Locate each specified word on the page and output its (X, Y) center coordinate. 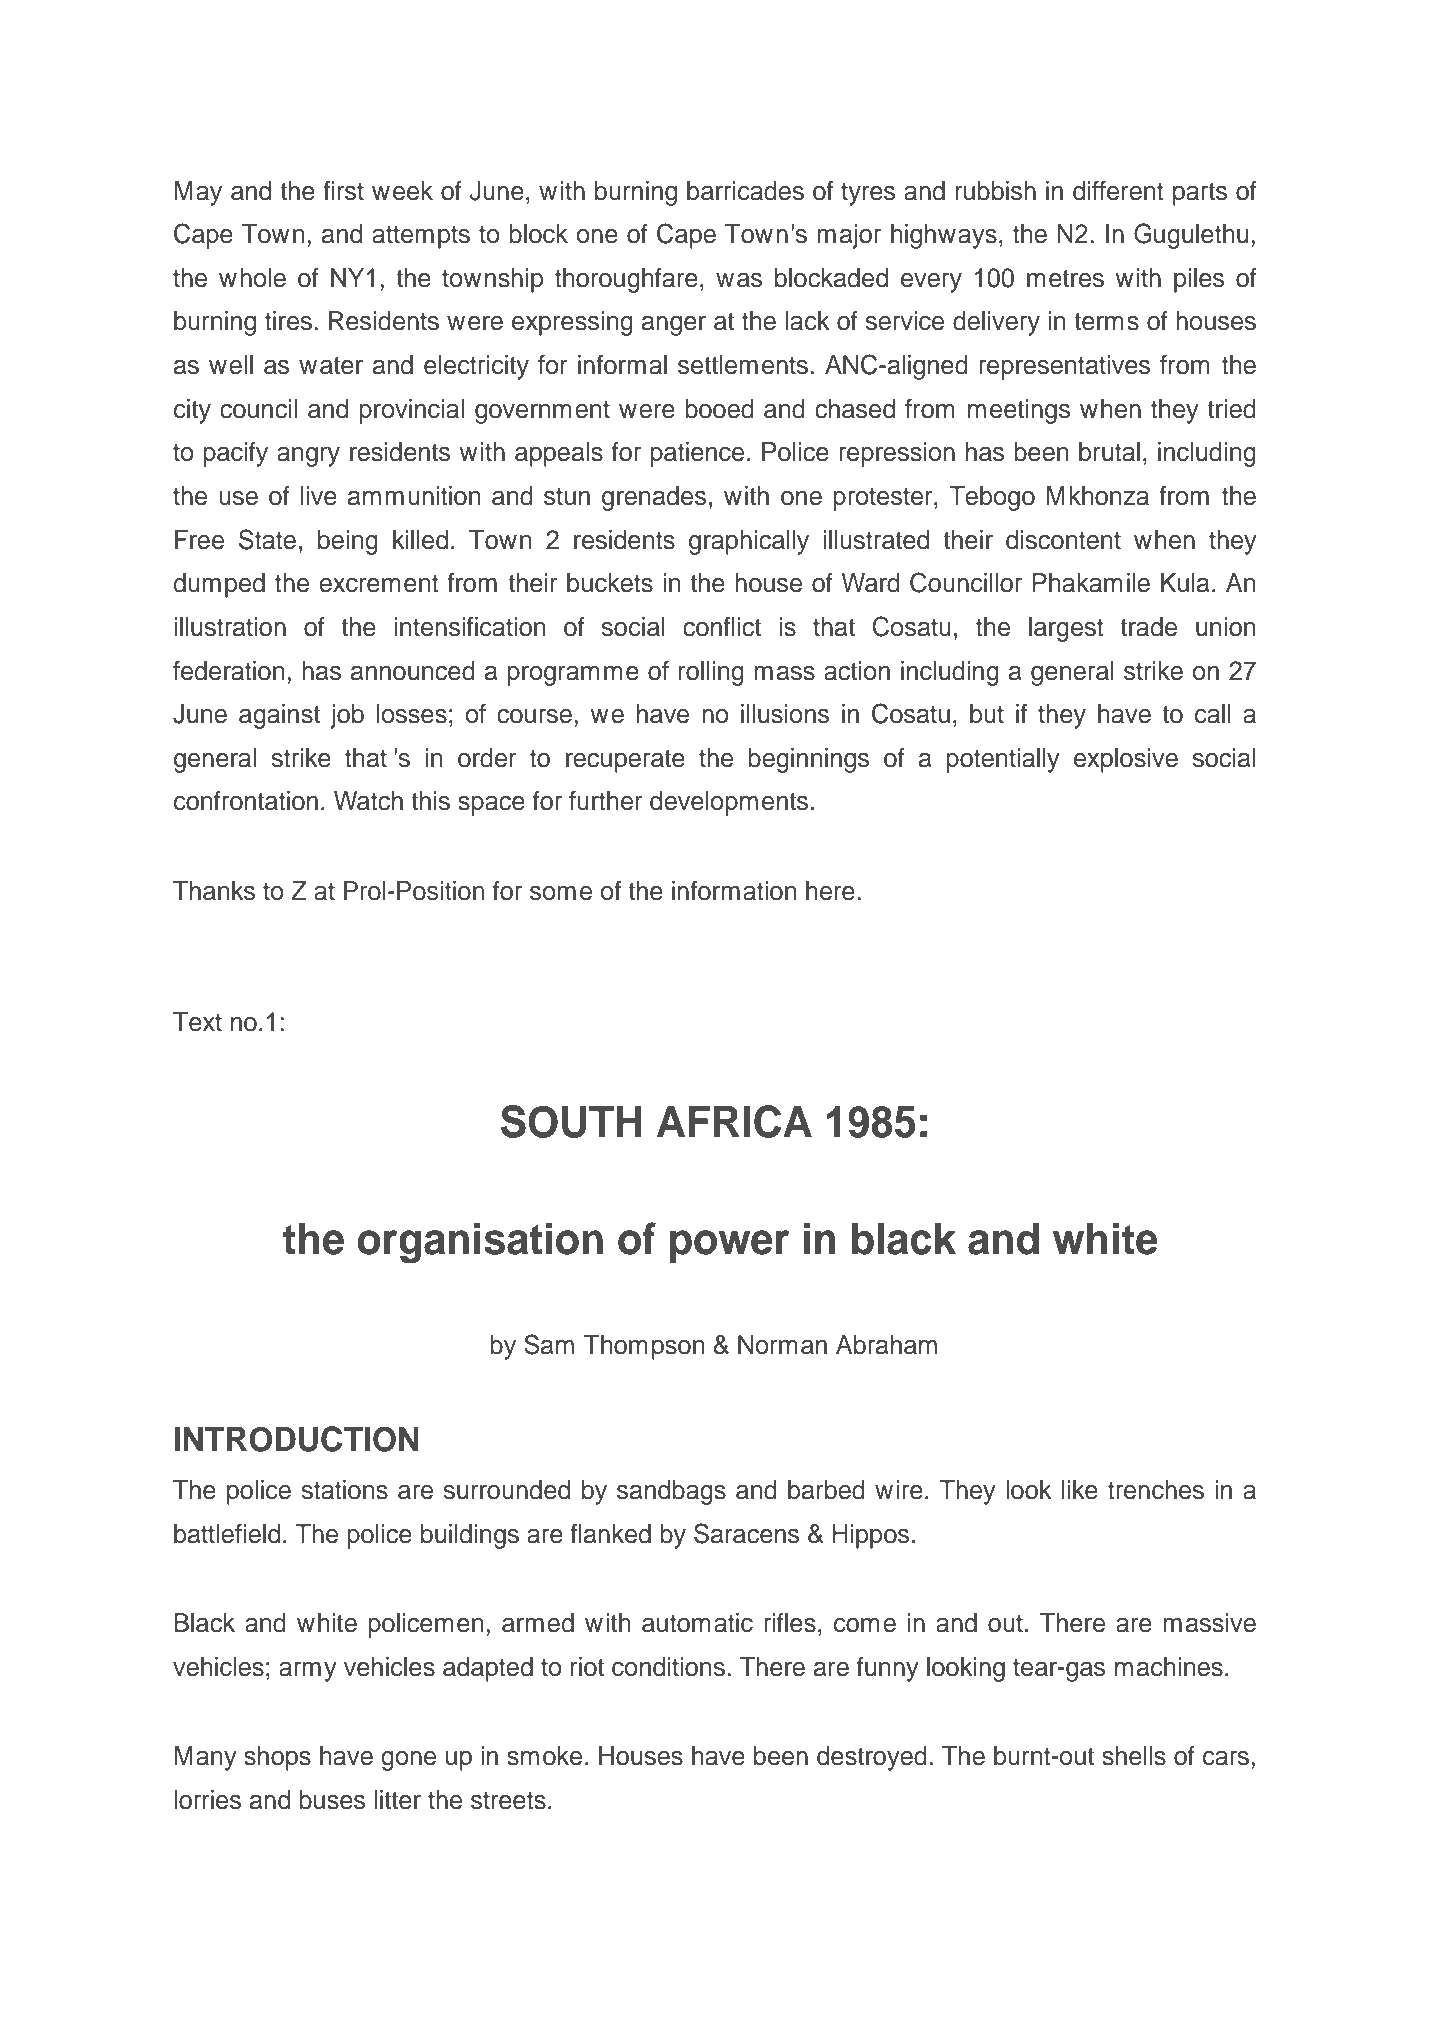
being (348, 542)
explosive (1126, 760)
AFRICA (734, 1121)
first (343, 191)
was (739, 280)
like (1080, 1490)
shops (277, 1758)
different (1118, 191)
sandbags (671, 1492)
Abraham (886, 1345)
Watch (368, 801)
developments (729, 803)
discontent (1063, 540)
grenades (654, 498)
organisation (480, 1243)
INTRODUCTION (296, 1439)
